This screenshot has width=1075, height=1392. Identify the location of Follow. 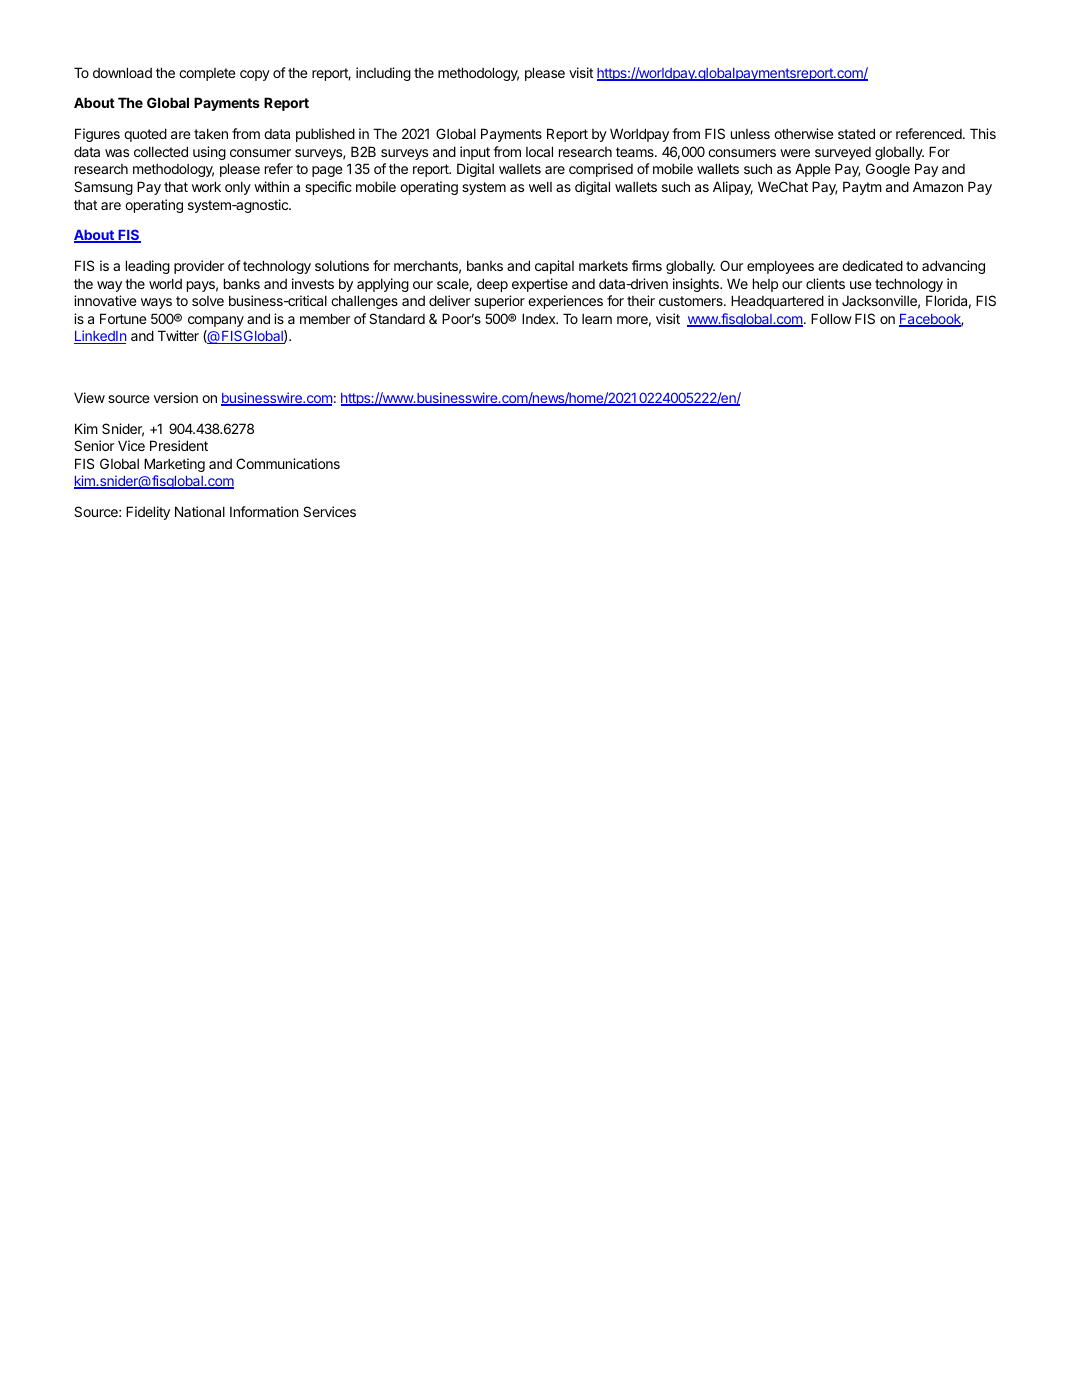
(831, 318).
